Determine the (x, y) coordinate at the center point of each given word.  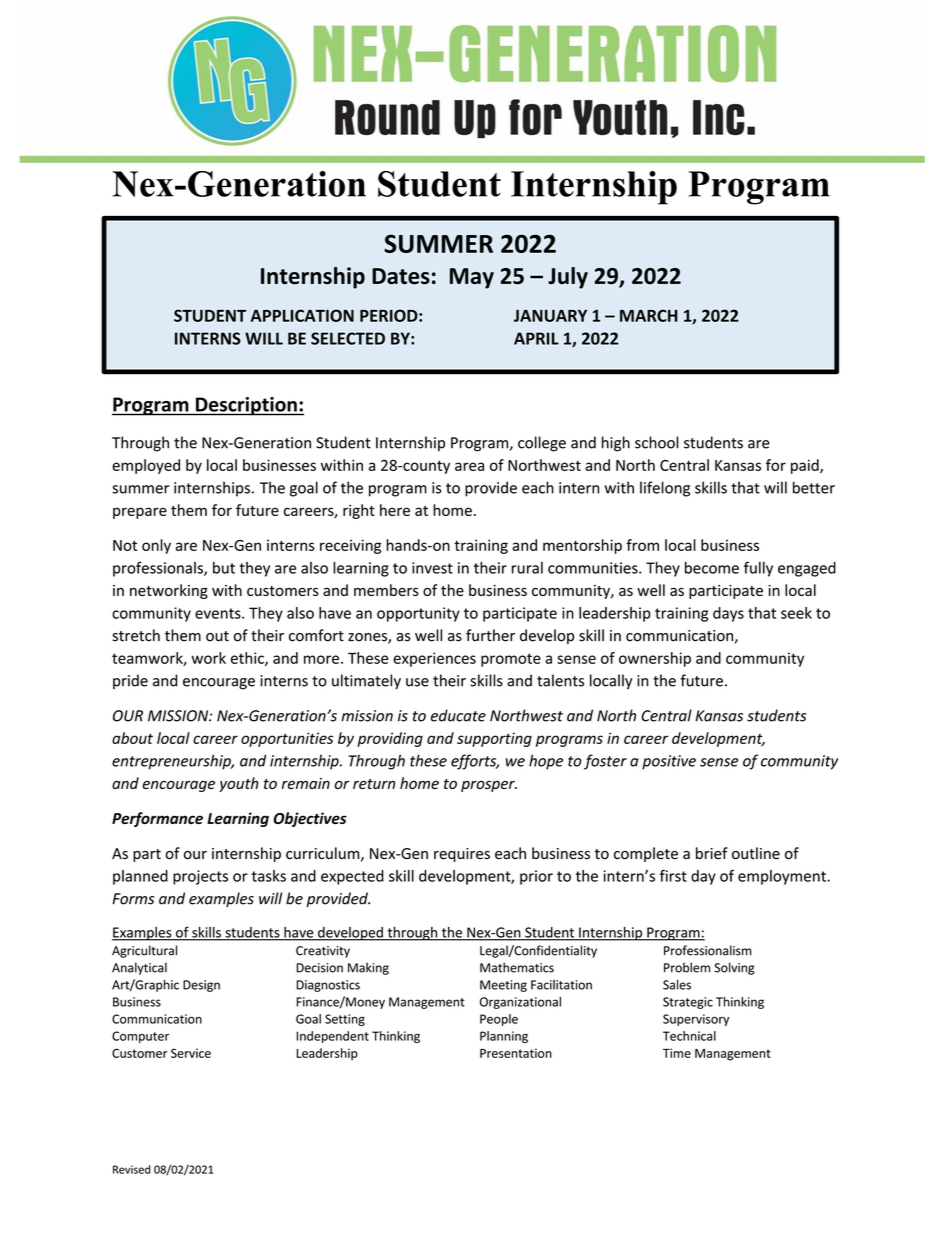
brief (712, 853)
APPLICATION (302, 315)
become (712, 568)
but (224, 568)
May (472, 278)
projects (200, 877)
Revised (131, 1169)
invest (432, 568)
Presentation (516, 1053)
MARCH (649, 315)
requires (462, 855)
